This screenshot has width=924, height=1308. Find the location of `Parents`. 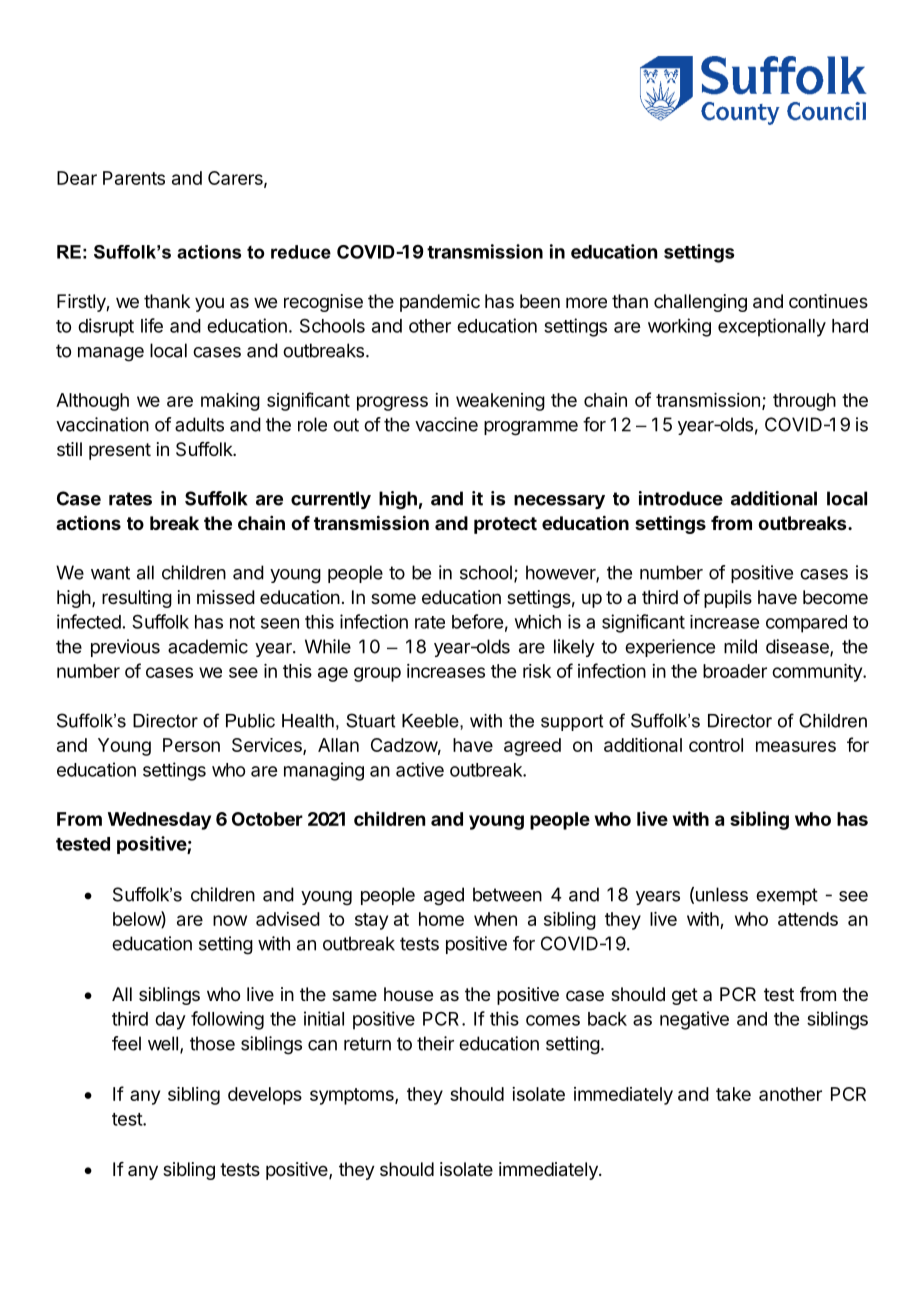

Parents is located at coordinates (134, 178).
